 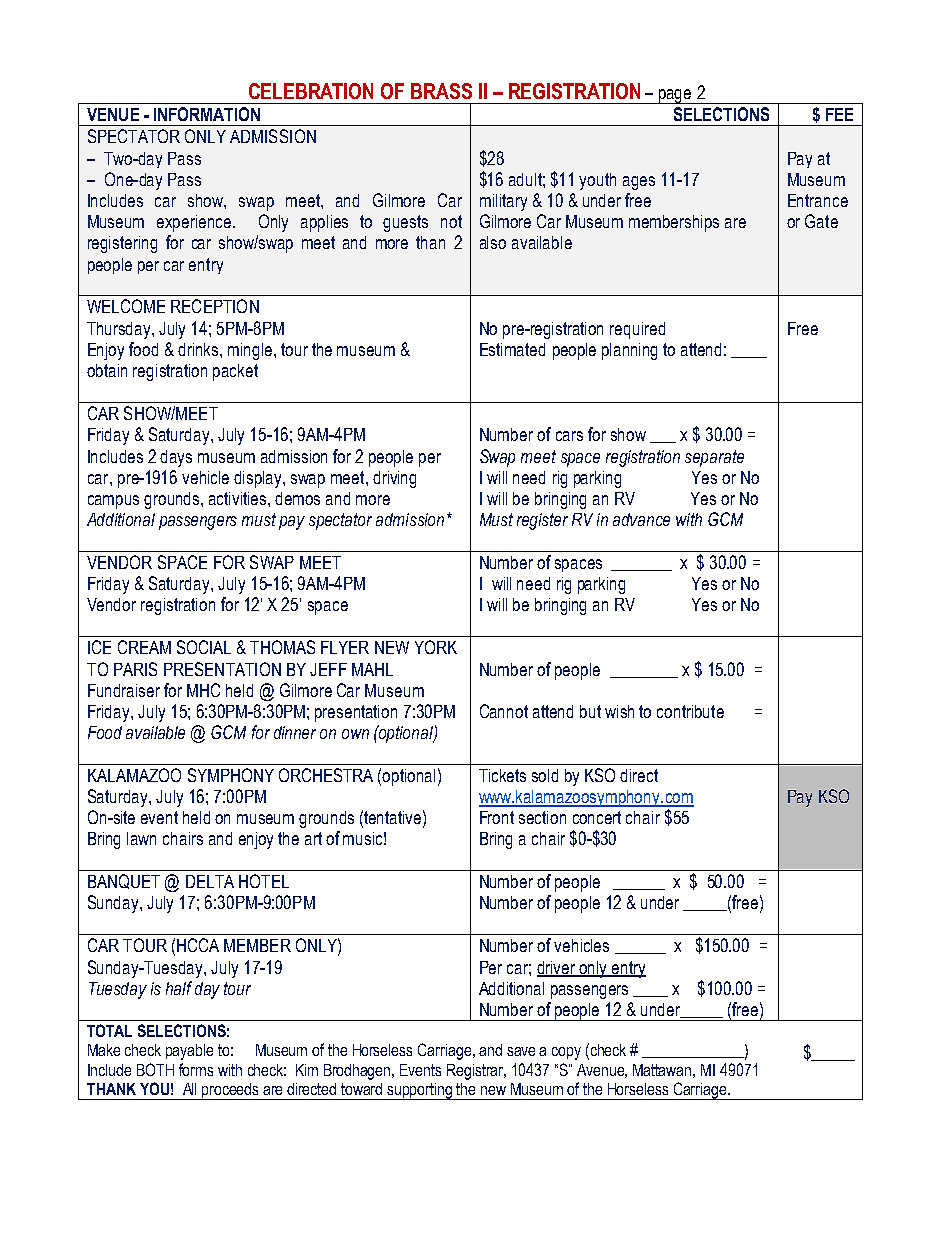 I want to click on MHC, so click(x=203, y=690).
